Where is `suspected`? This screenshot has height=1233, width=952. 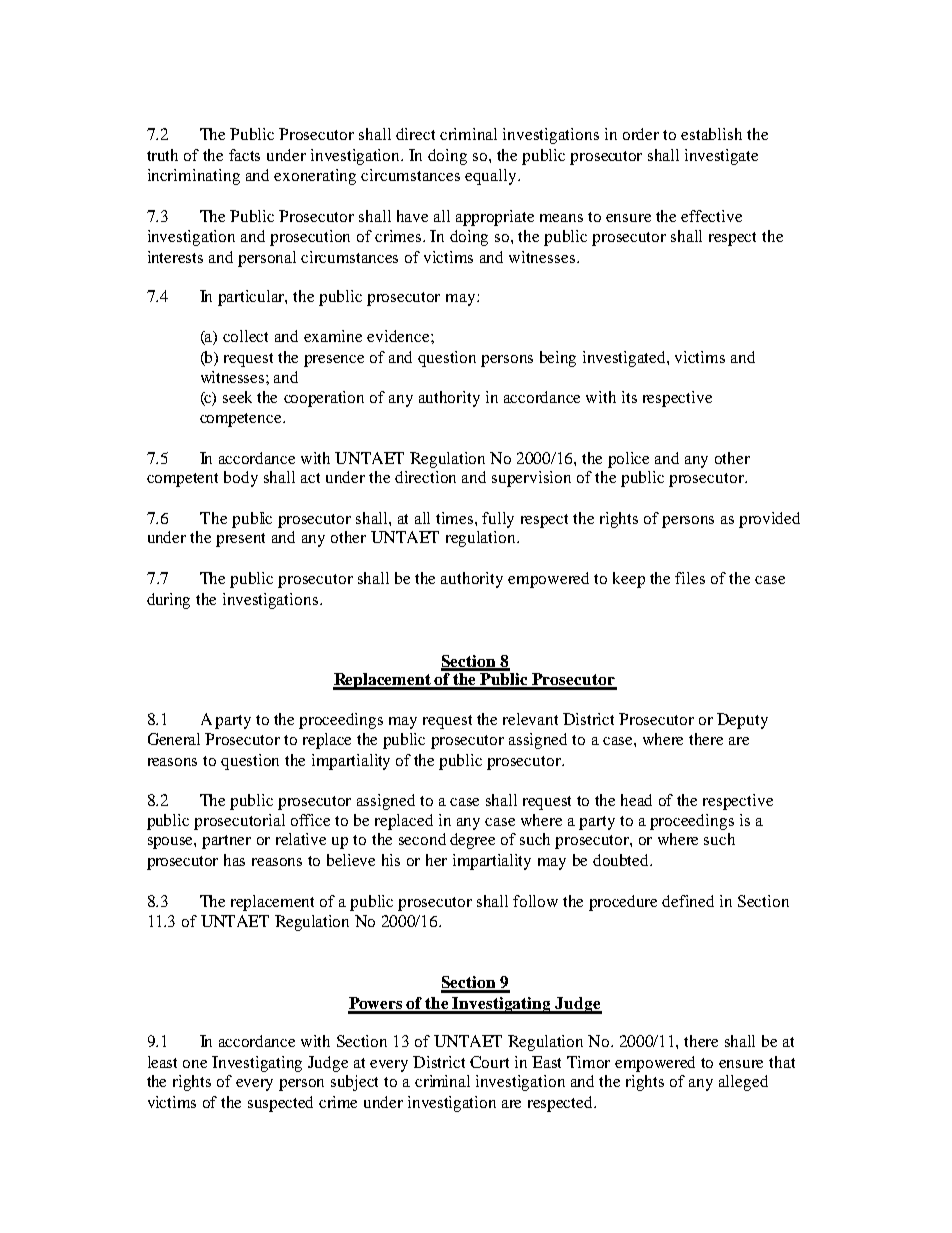
suspected is located at coordinates (280, 1104).
